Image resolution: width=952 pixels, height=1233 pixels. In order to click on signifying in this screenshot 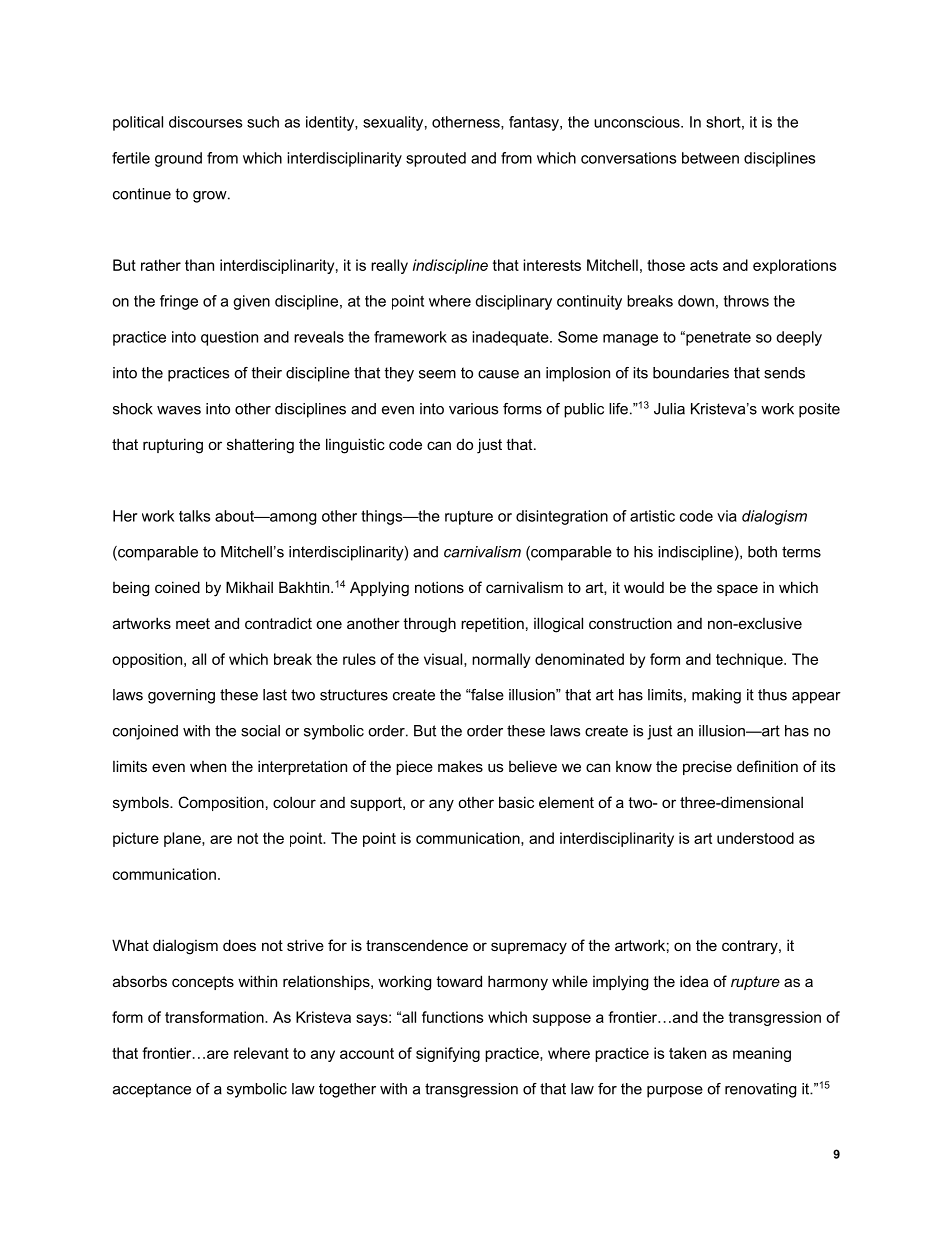, I will do `click(448, 1054)`.
